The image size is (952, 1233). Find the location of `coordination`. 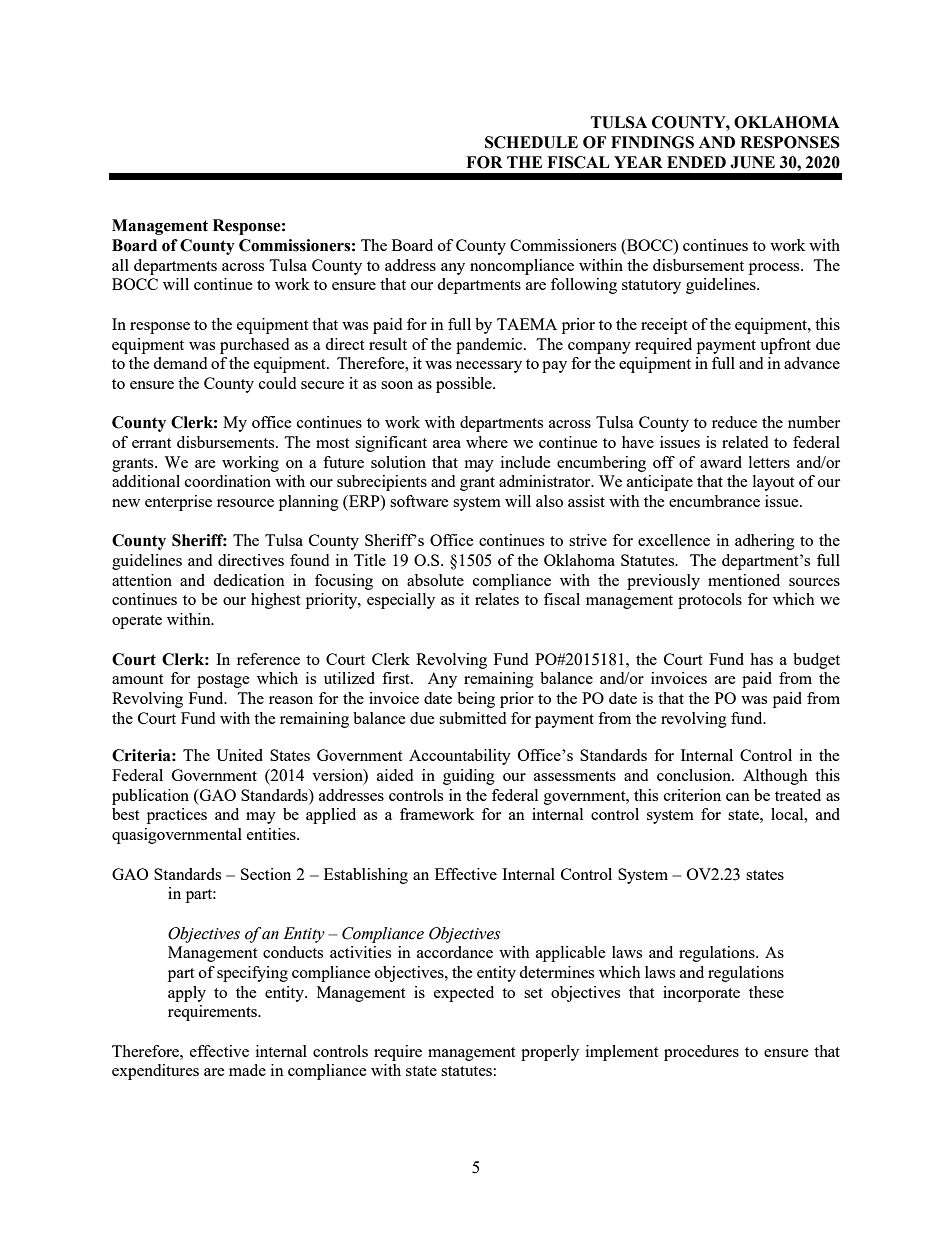

coordination is located at coordinates (228, 481).
